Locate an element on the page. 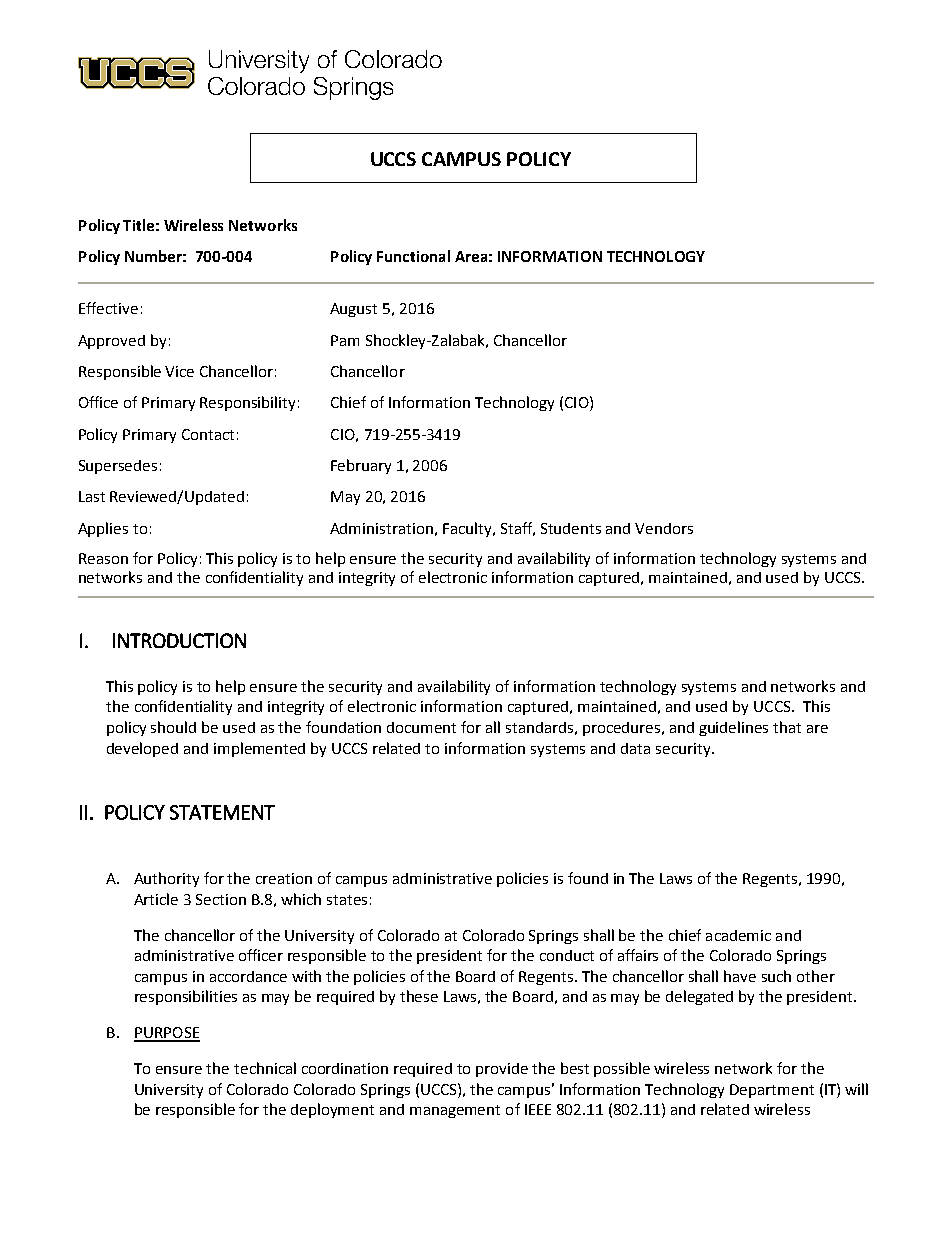  INTRODUCTION is located at coordinates (179, 640).
